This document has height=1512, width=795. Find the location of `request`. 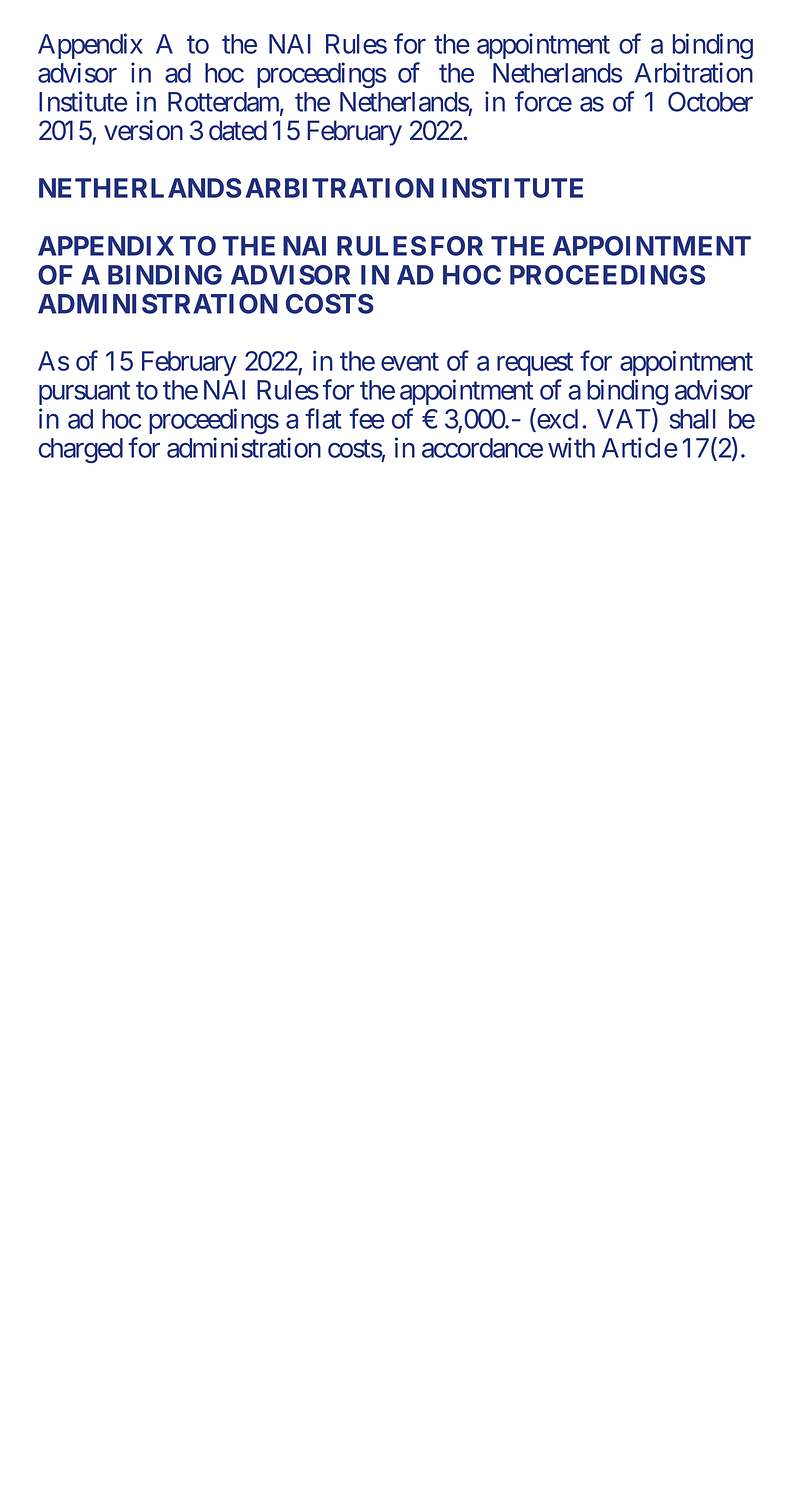

request is located at coordinates (535, 364).
